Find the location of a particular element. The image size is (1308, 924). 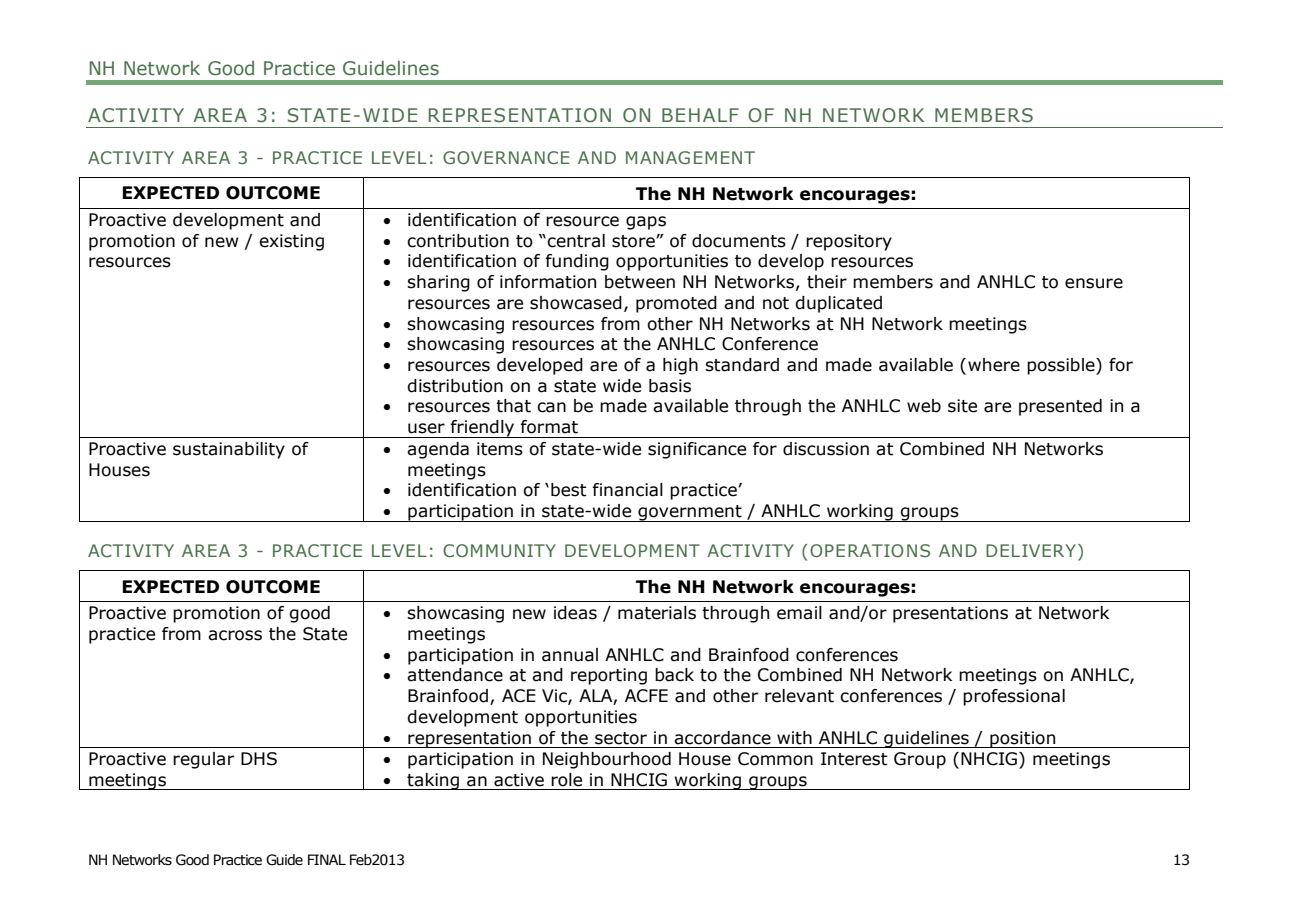

sustainability is located at coordinates (229, 450).
